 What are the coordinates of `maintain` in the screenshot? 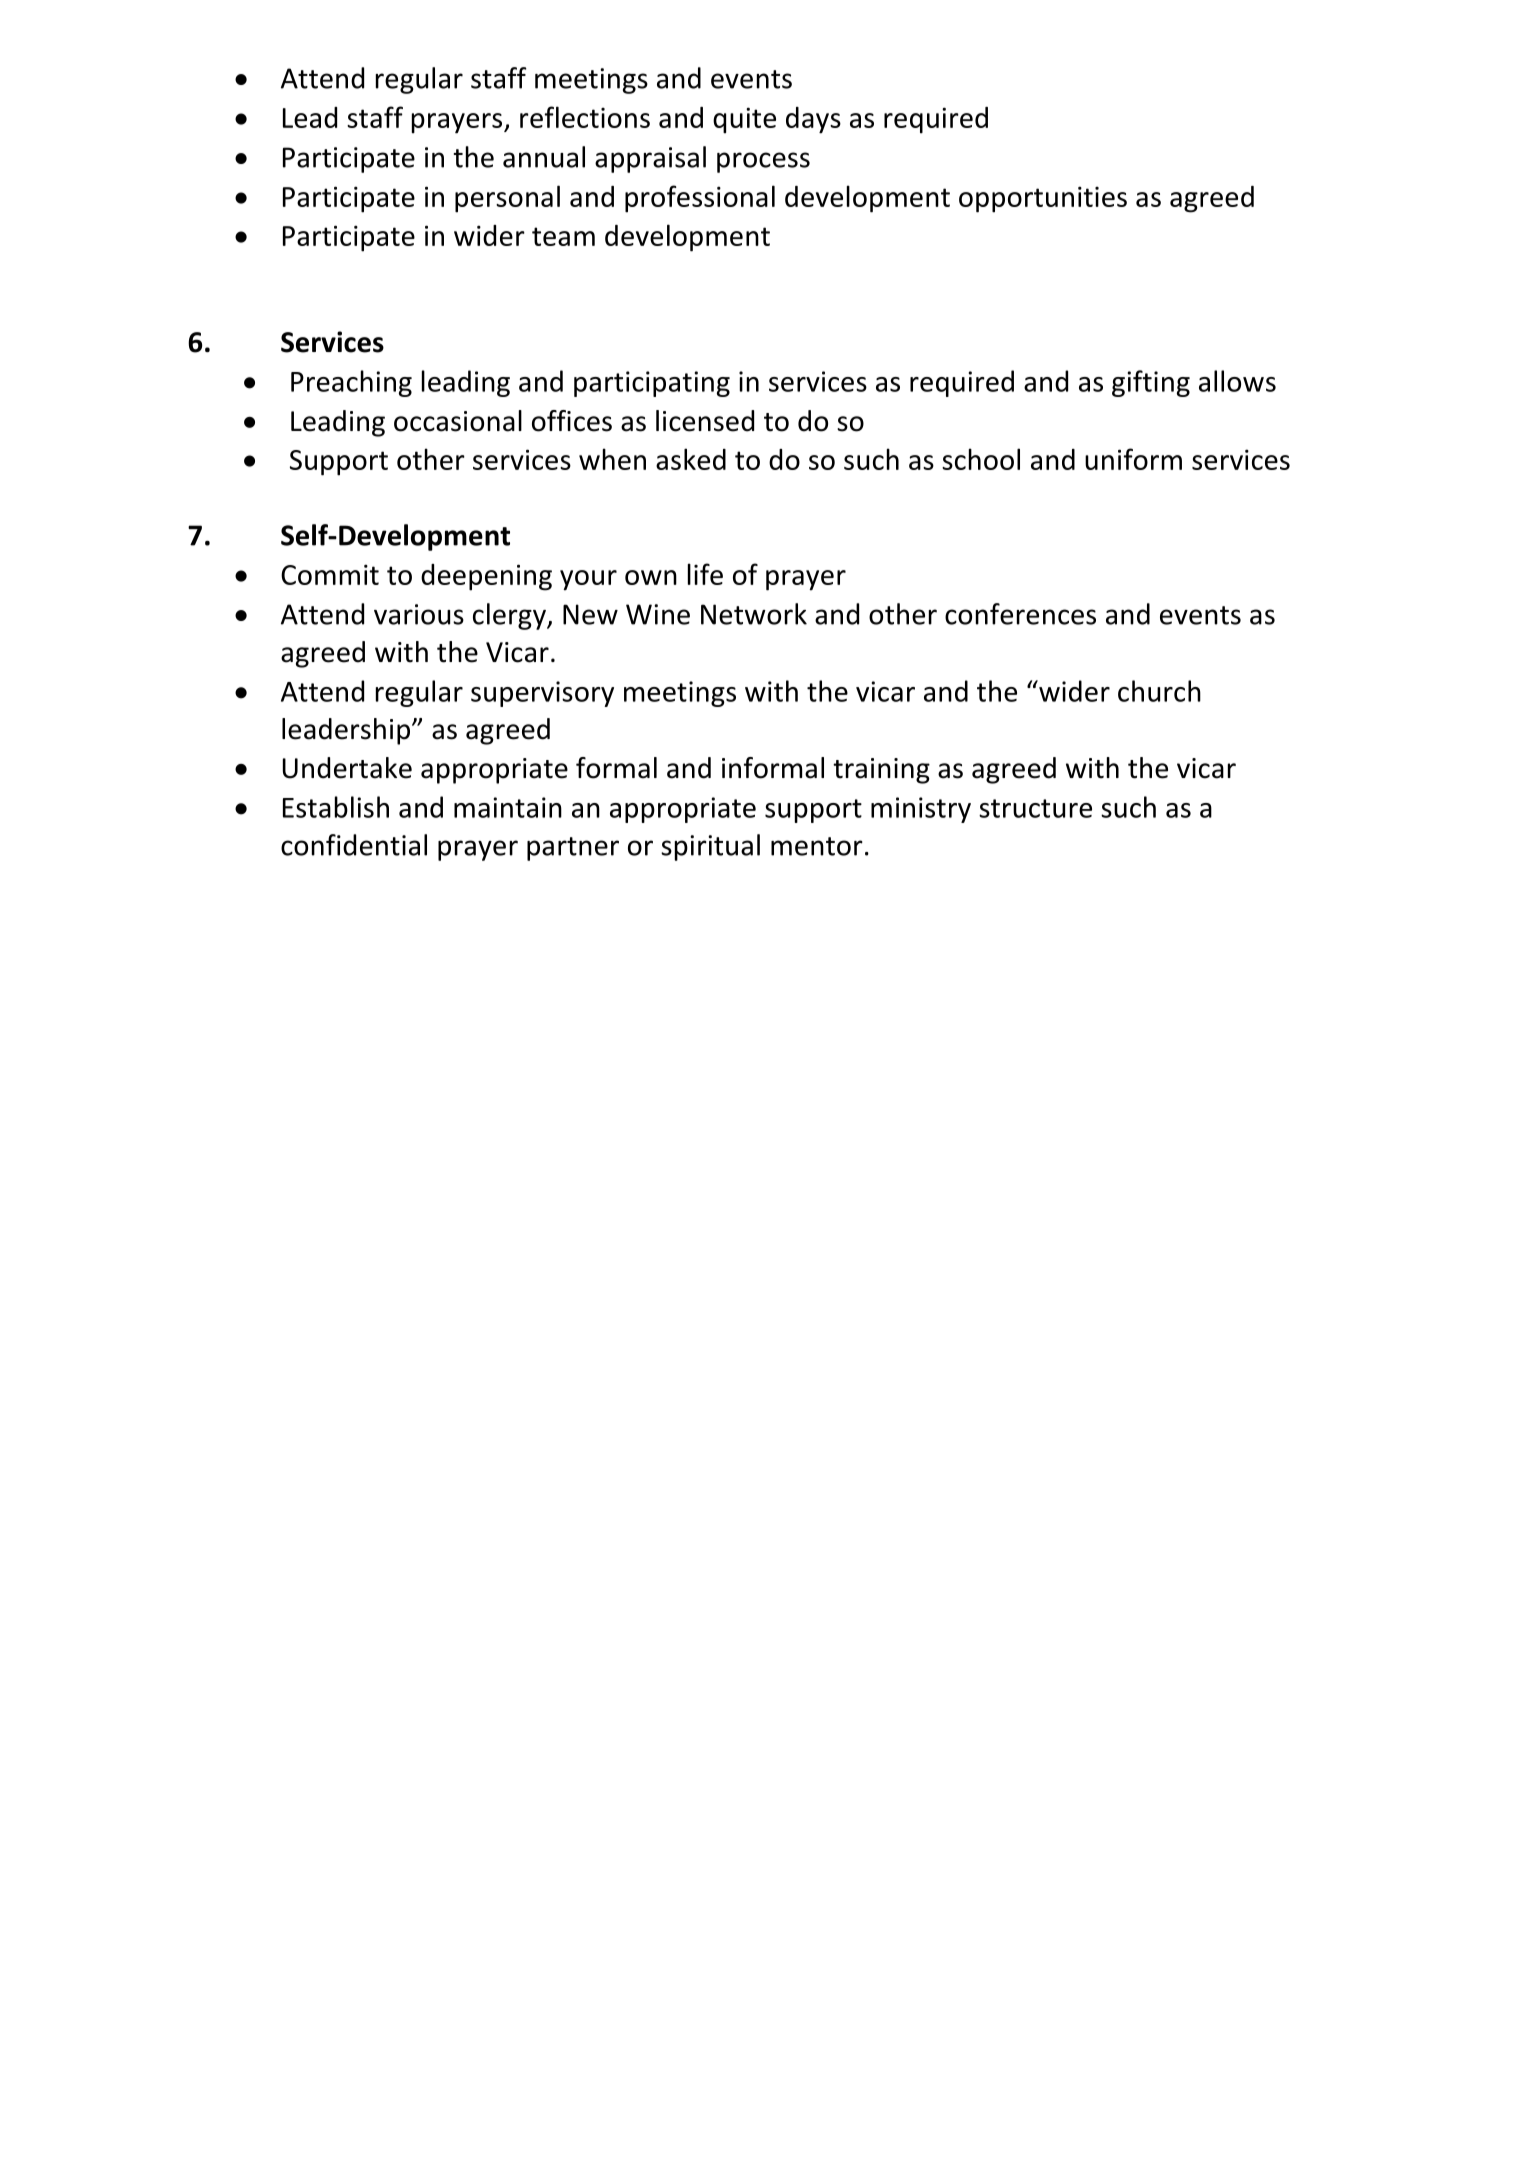 It's located at (508, 807).
